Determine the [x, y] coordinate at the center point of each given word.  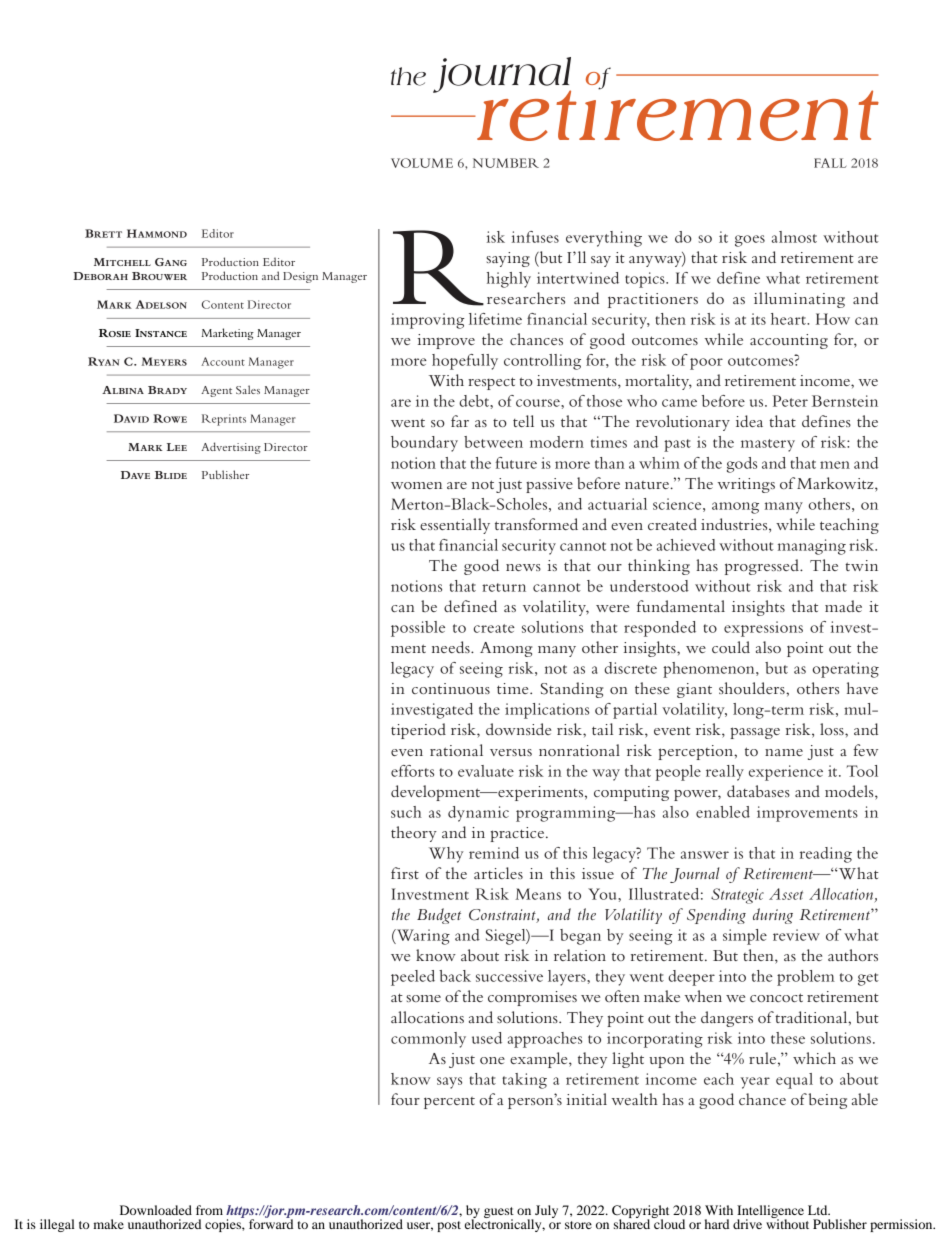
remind [494, 853]
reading [826, 855]
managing [812, 547]
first [405, 873]
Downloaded [156, 1210]
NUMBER [506, 163]
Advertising [231, 448]
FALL [830, 163]
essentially [455, 526]
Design [300, 277]
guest [499, 1213]
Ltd [819, 1210]
